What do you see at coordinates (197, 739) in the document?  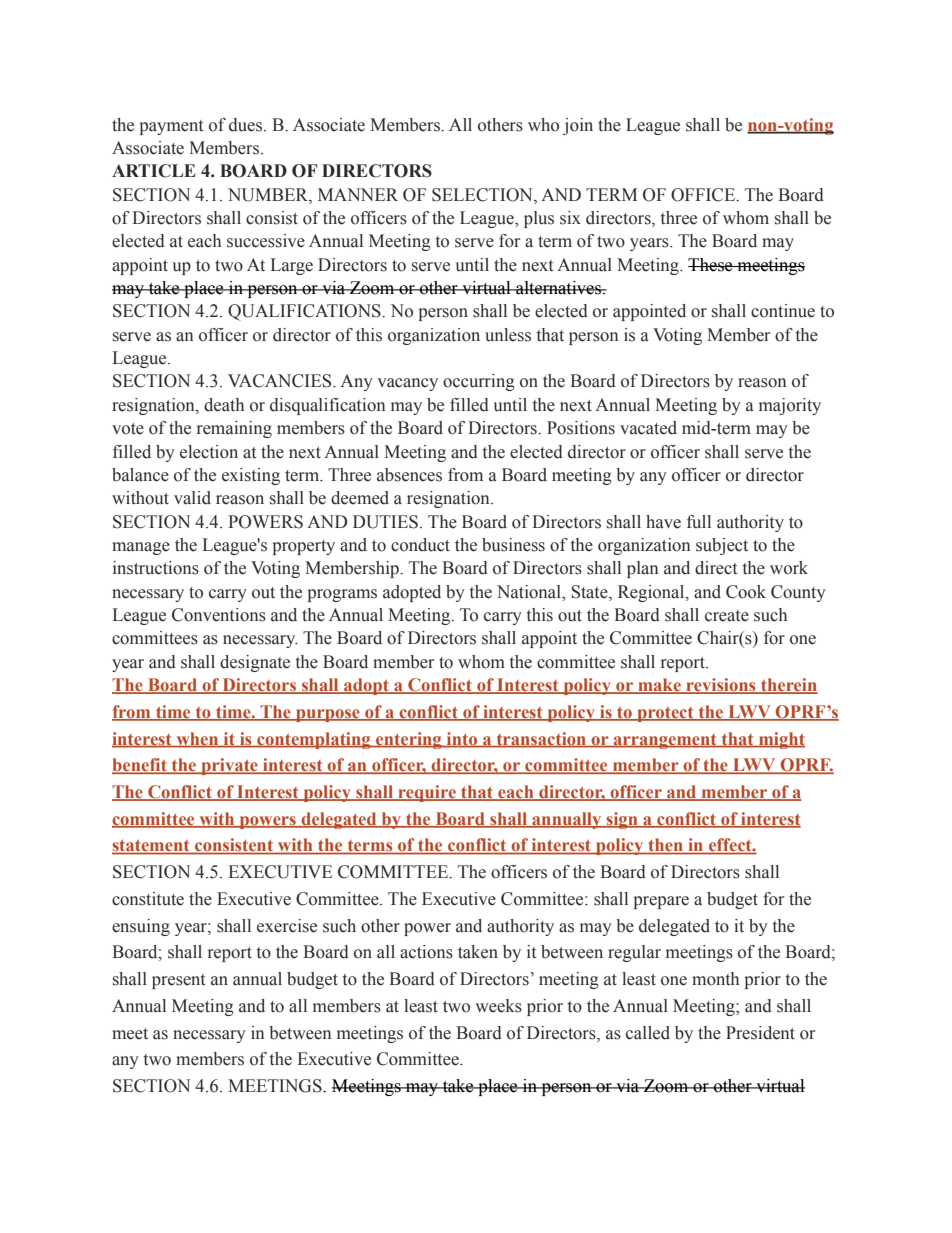 I see `when` at bounding box center [197, 739].
